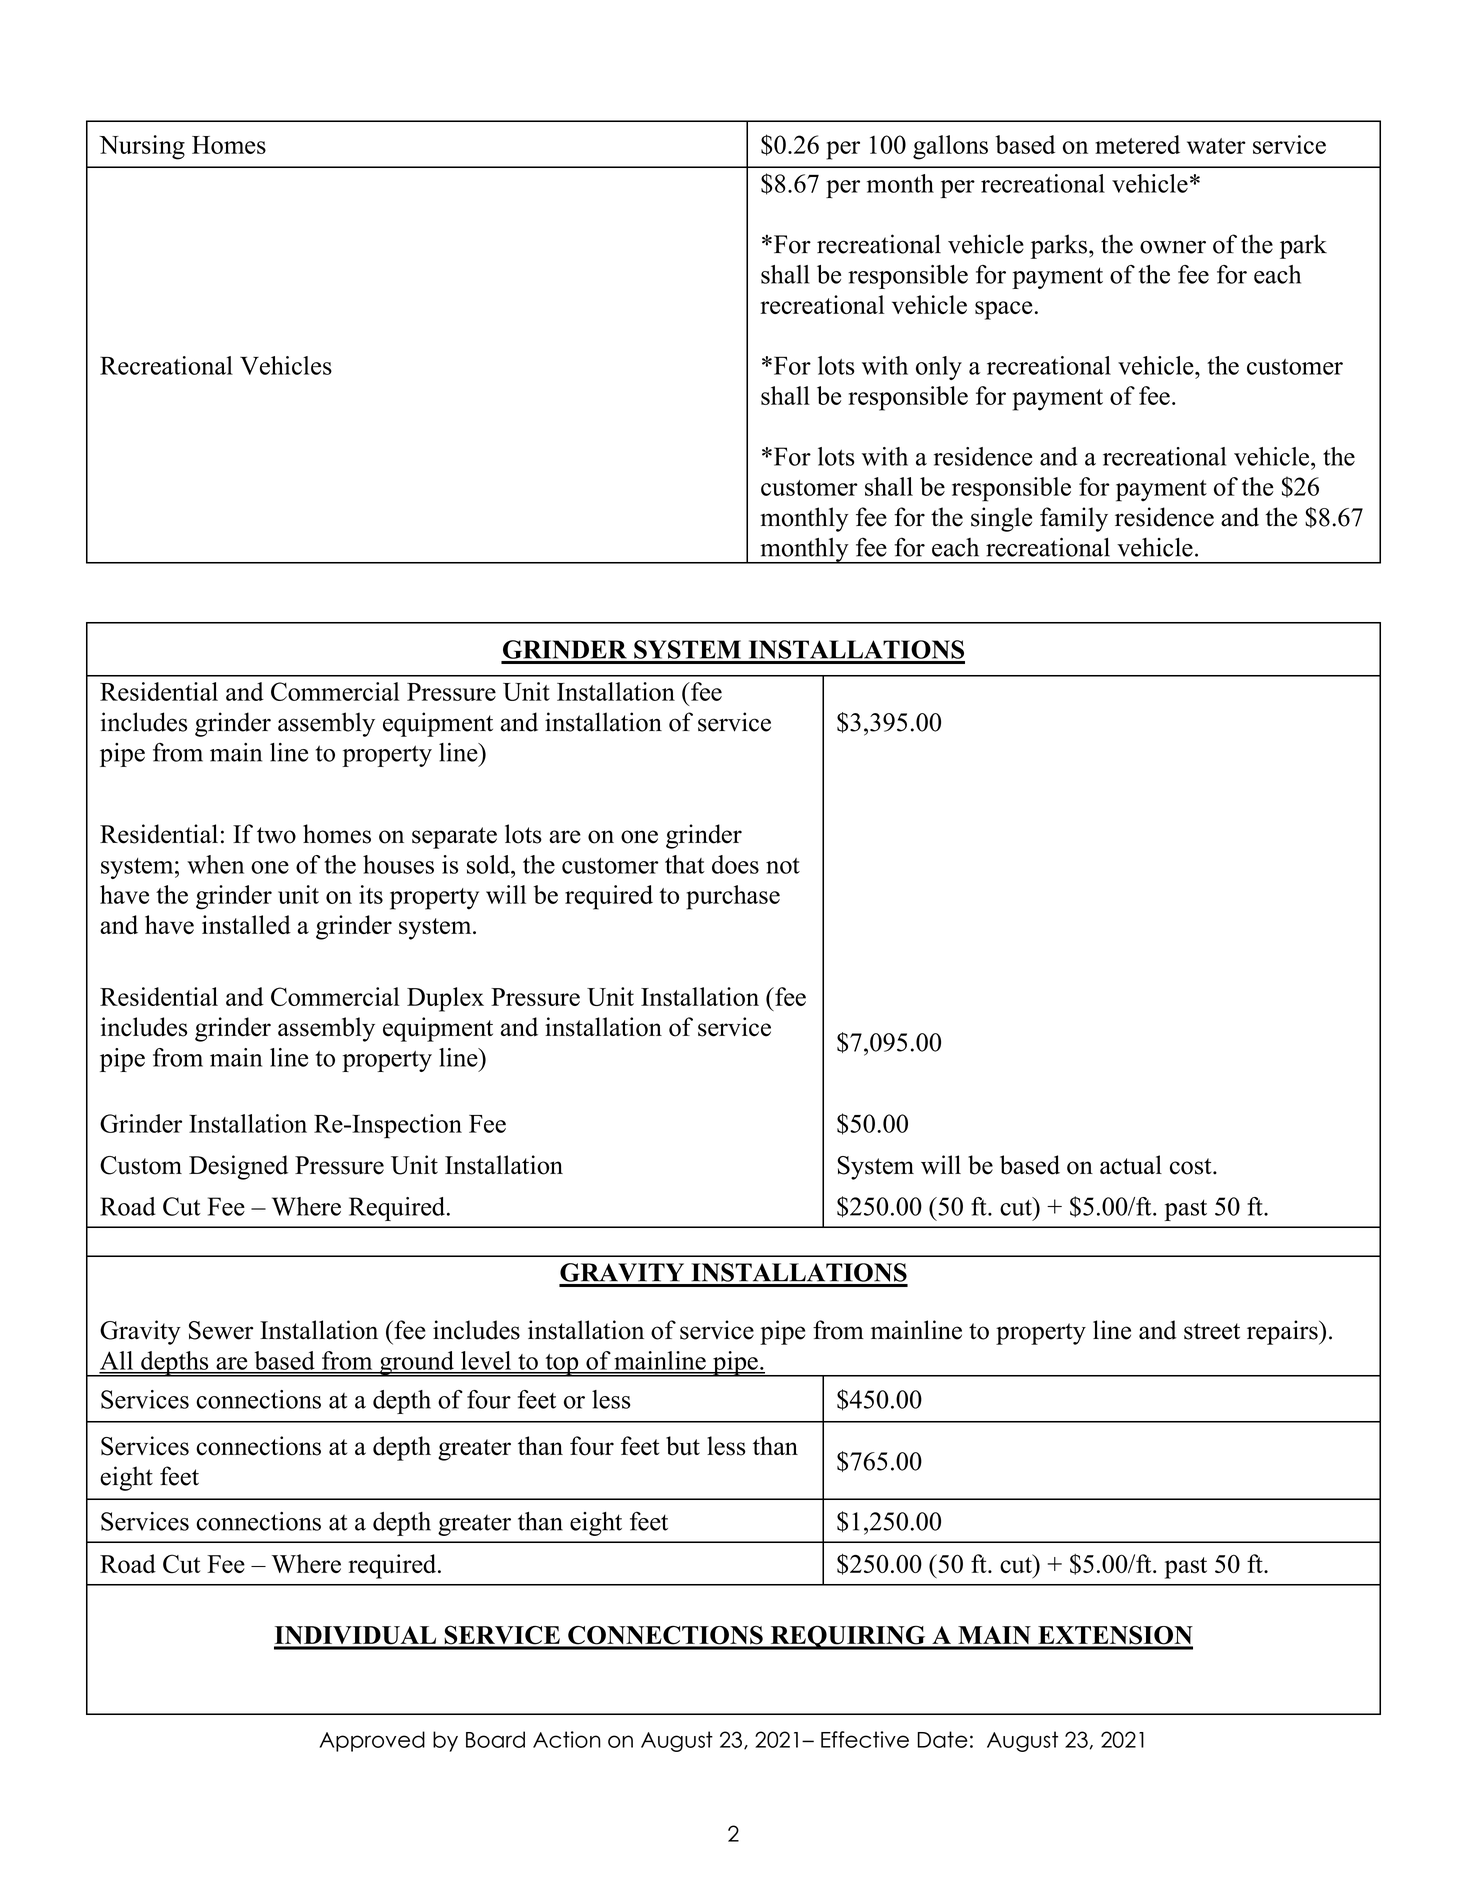  I want to click on Approved, so click(372, 1741).
